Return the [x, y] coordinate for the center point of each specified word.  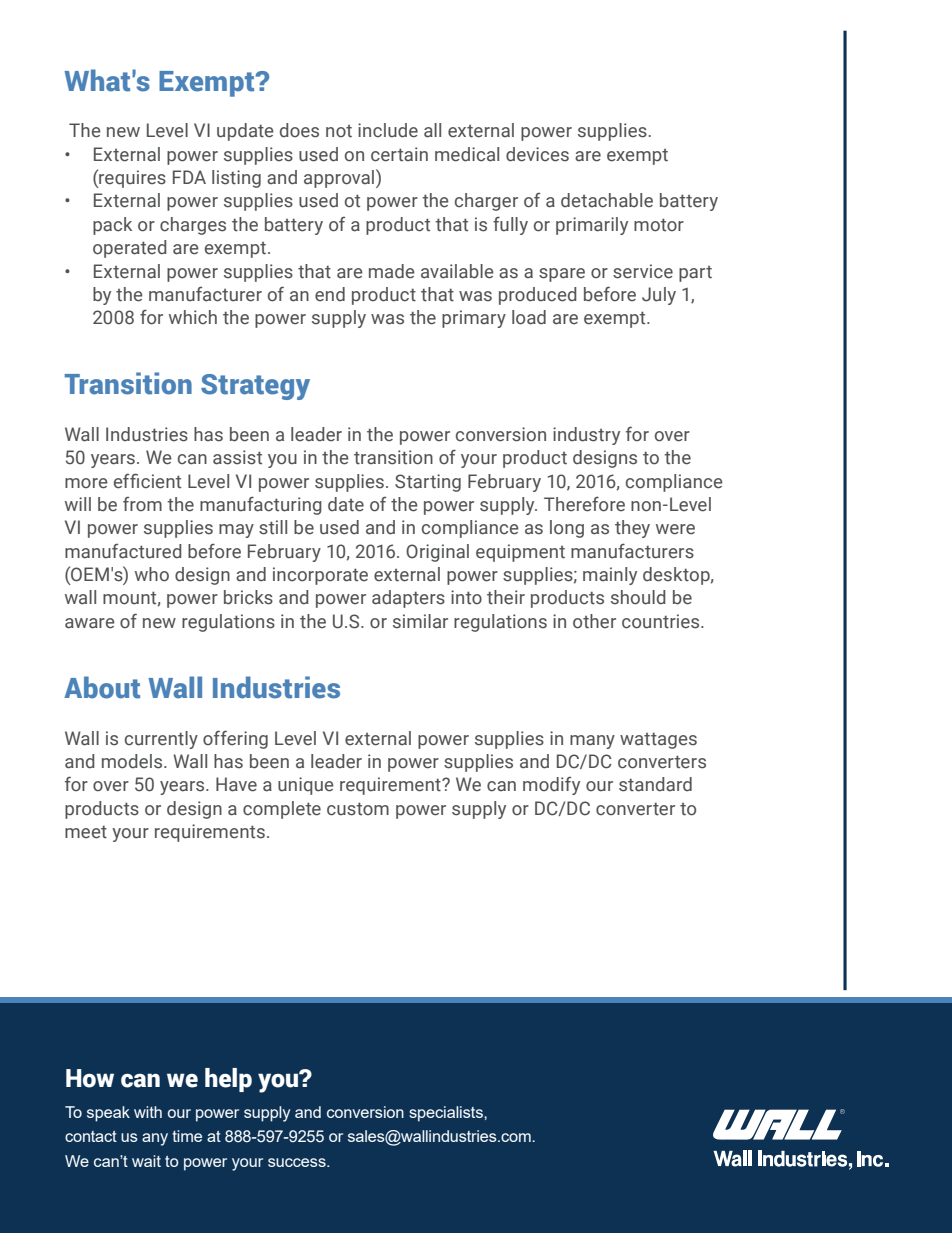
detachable [607, 200]
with [148, 1112]
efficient [147, 481]
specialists [447, 1114]
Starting [428, 483]
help [228, 1080]
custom [358, 809]
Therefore [584, 504]
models [133, 761]
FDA [189, 177]
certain [399, 154]
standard [655, 784]
